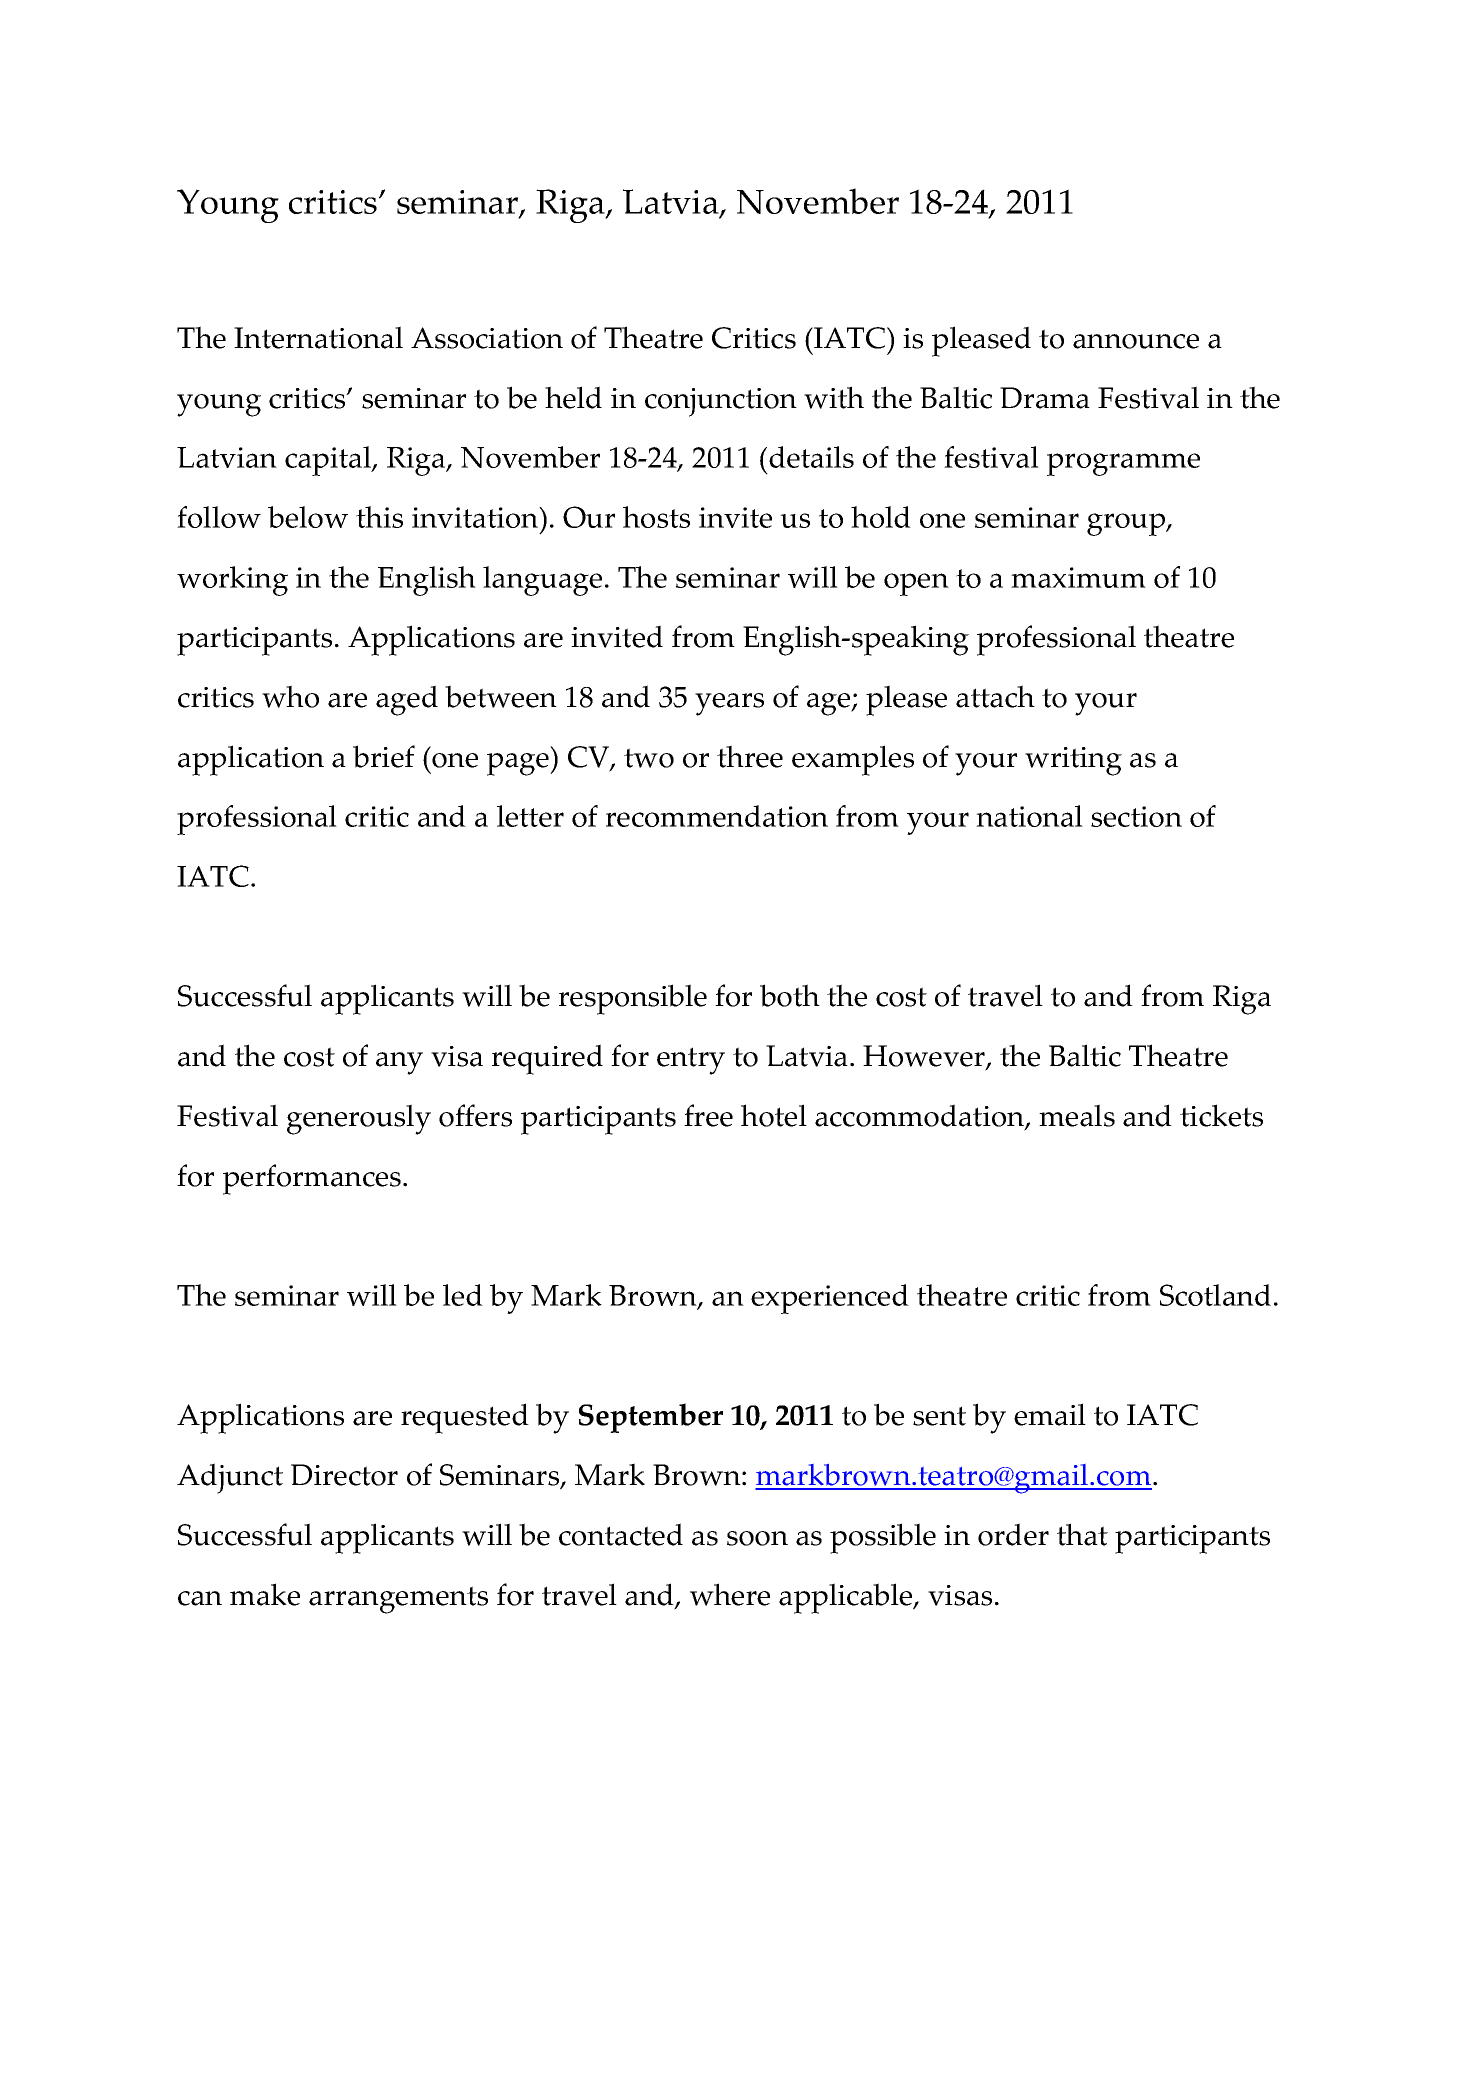  What do you see at coordinates (329, 461) in the screenshot?
I see `capital` at bounding box center [329, 461].
